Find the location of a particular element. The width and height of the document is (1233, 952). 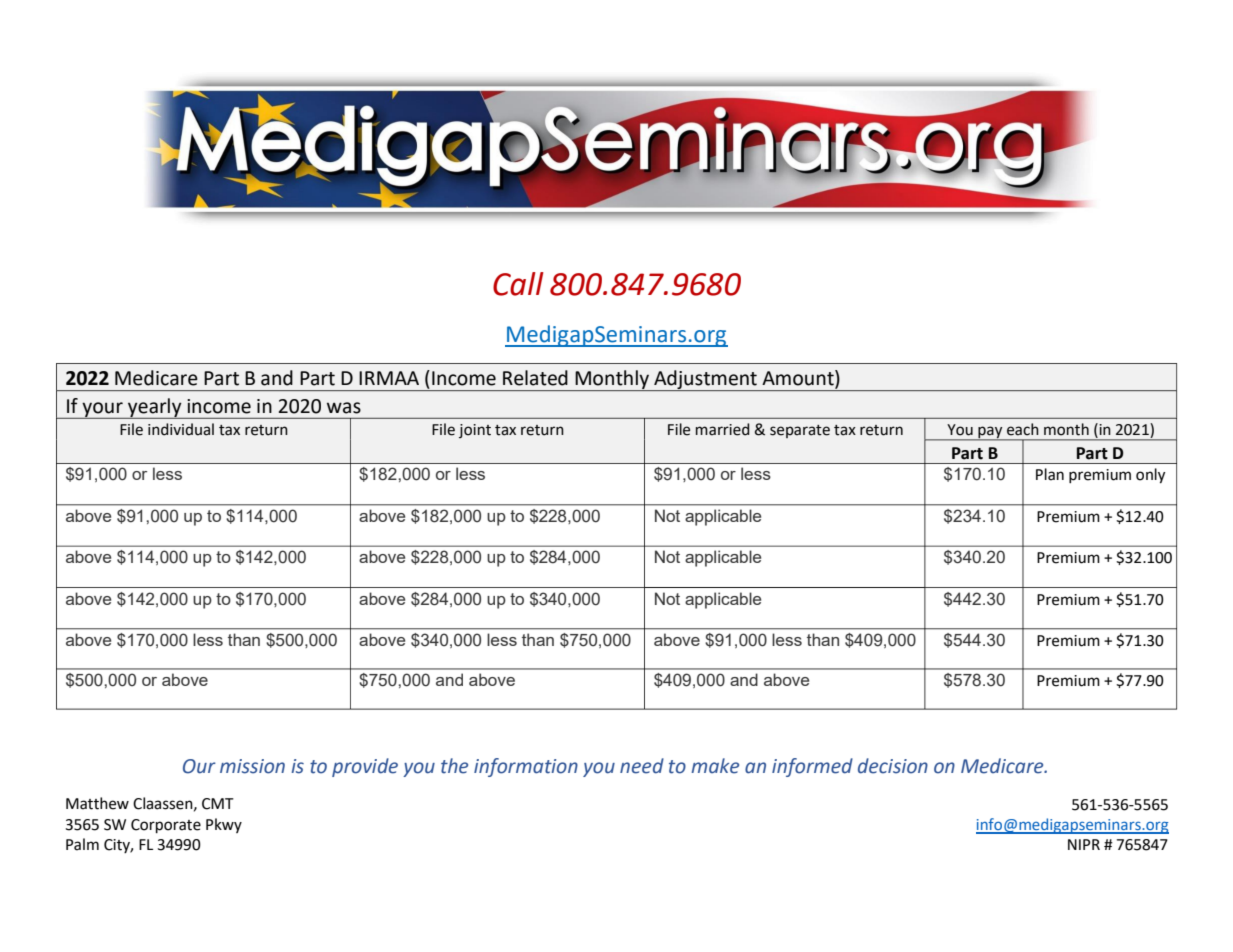

Related is located at coordinates (535, 378).
